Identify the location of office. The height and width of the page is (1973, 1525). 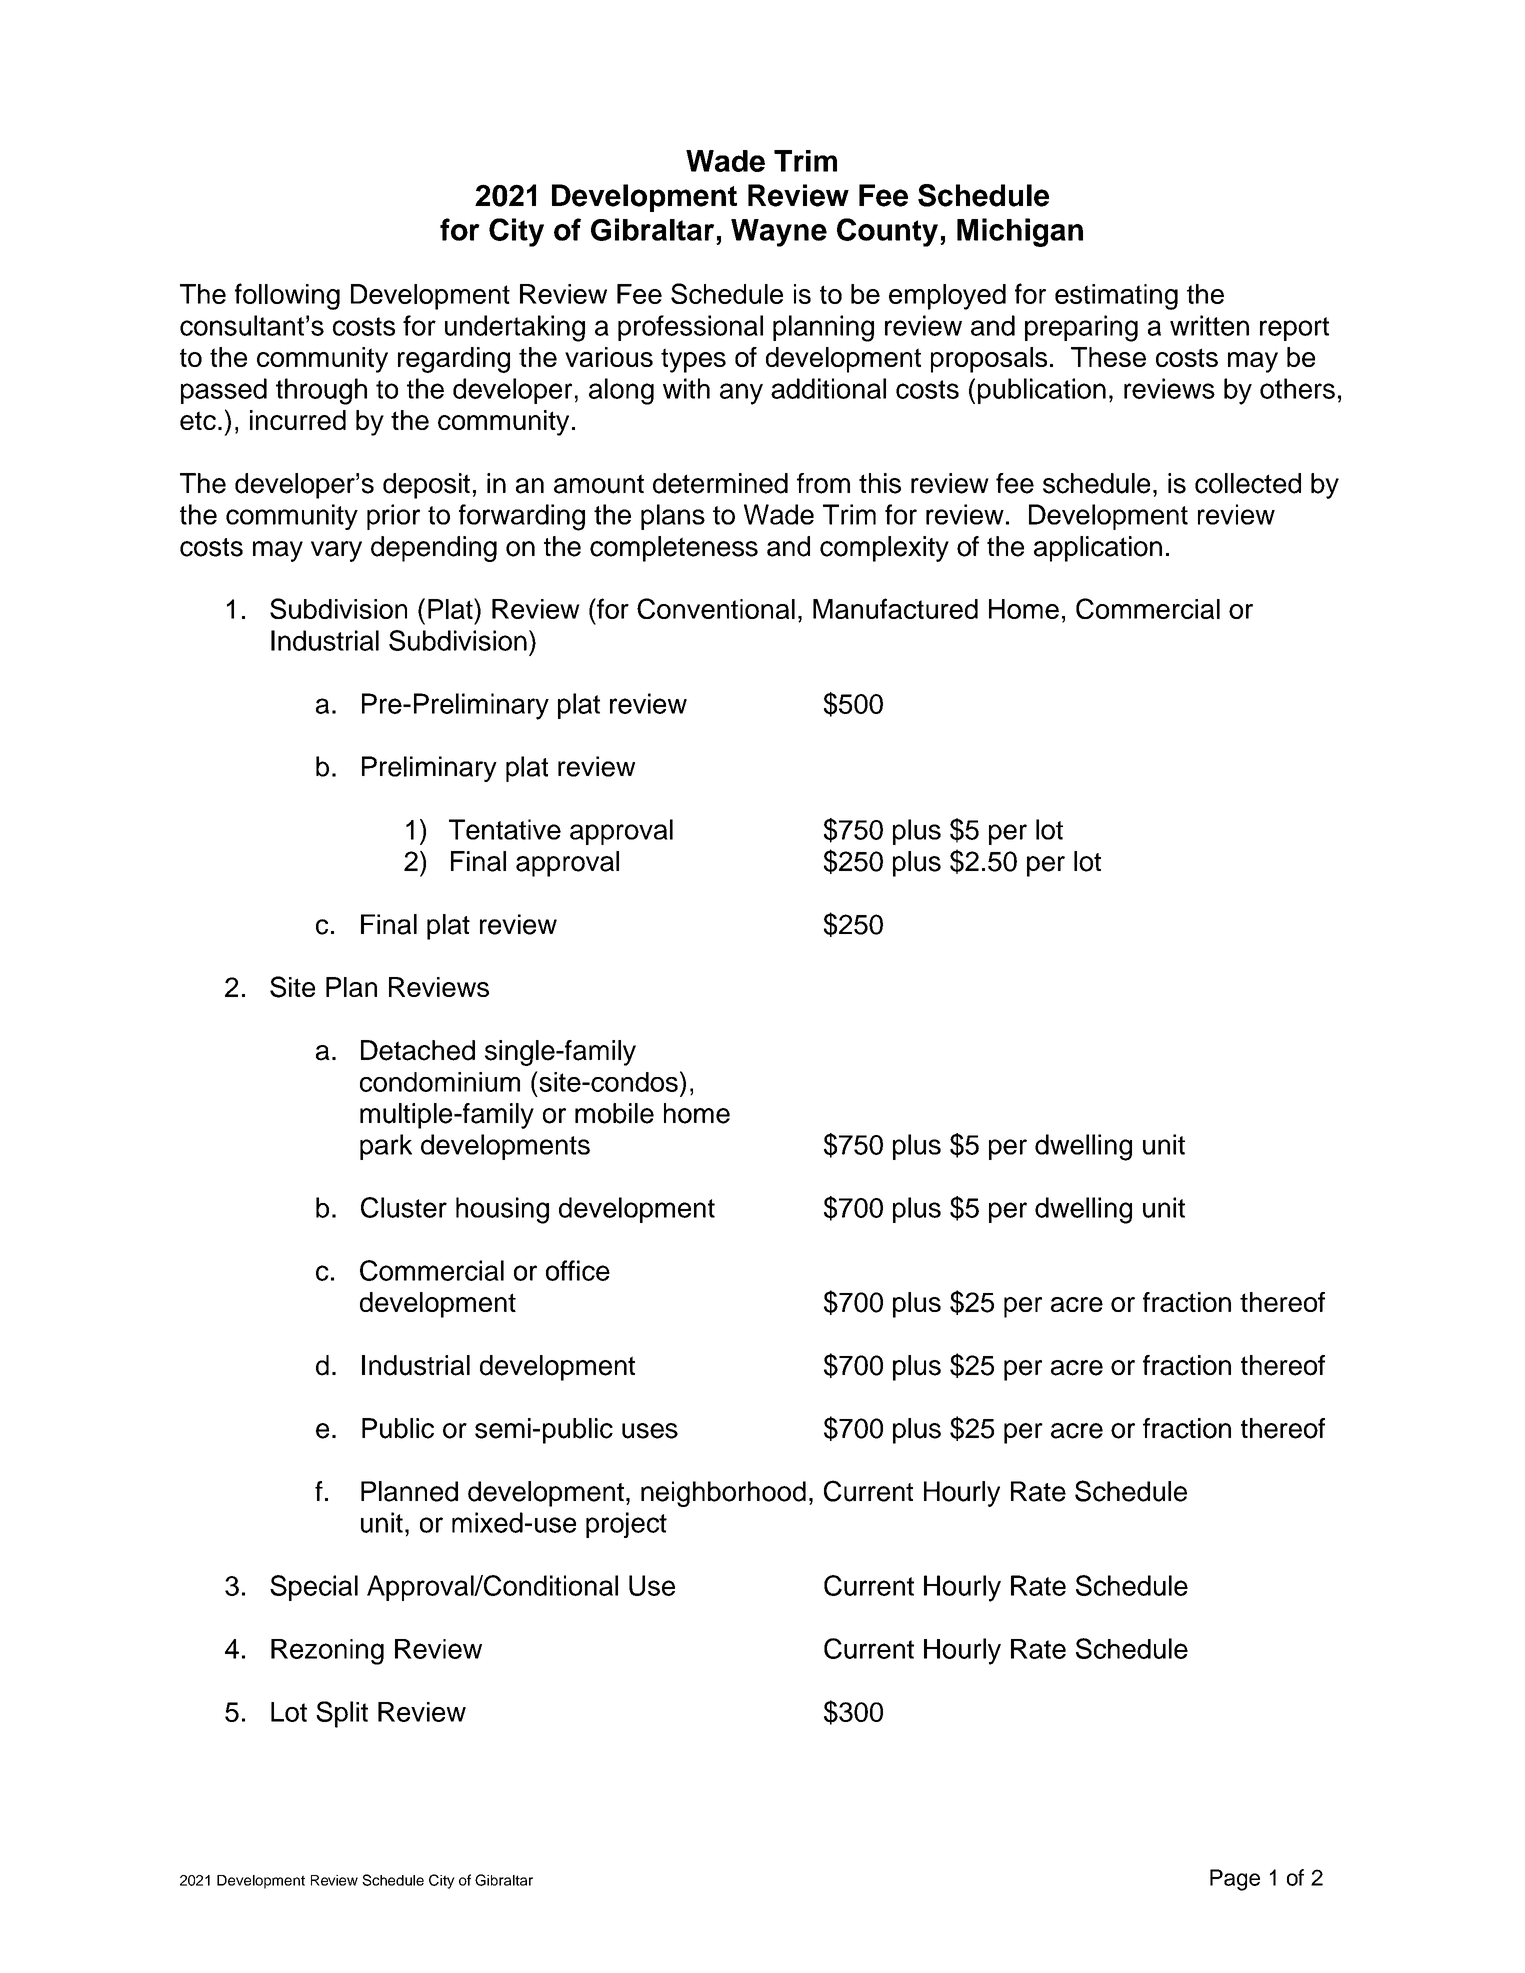
(578, 1270).
